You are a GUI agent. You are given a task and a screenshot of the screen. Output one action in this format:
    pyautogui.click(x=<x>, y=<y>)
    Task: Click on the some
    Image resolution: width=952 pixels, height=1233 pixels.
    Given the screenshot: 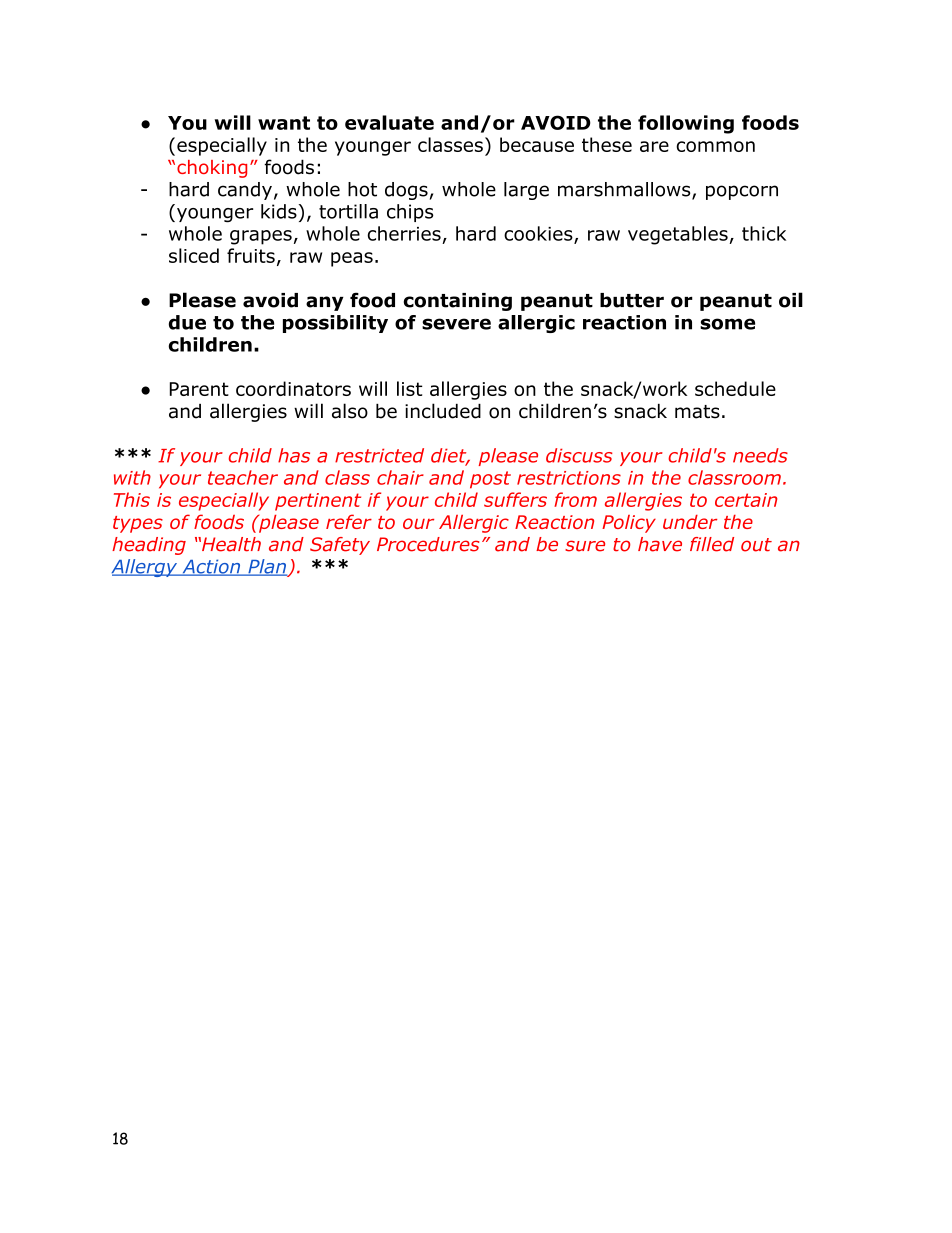 What is the action you would take?
    pyautogui.click(x=727, y=324)
